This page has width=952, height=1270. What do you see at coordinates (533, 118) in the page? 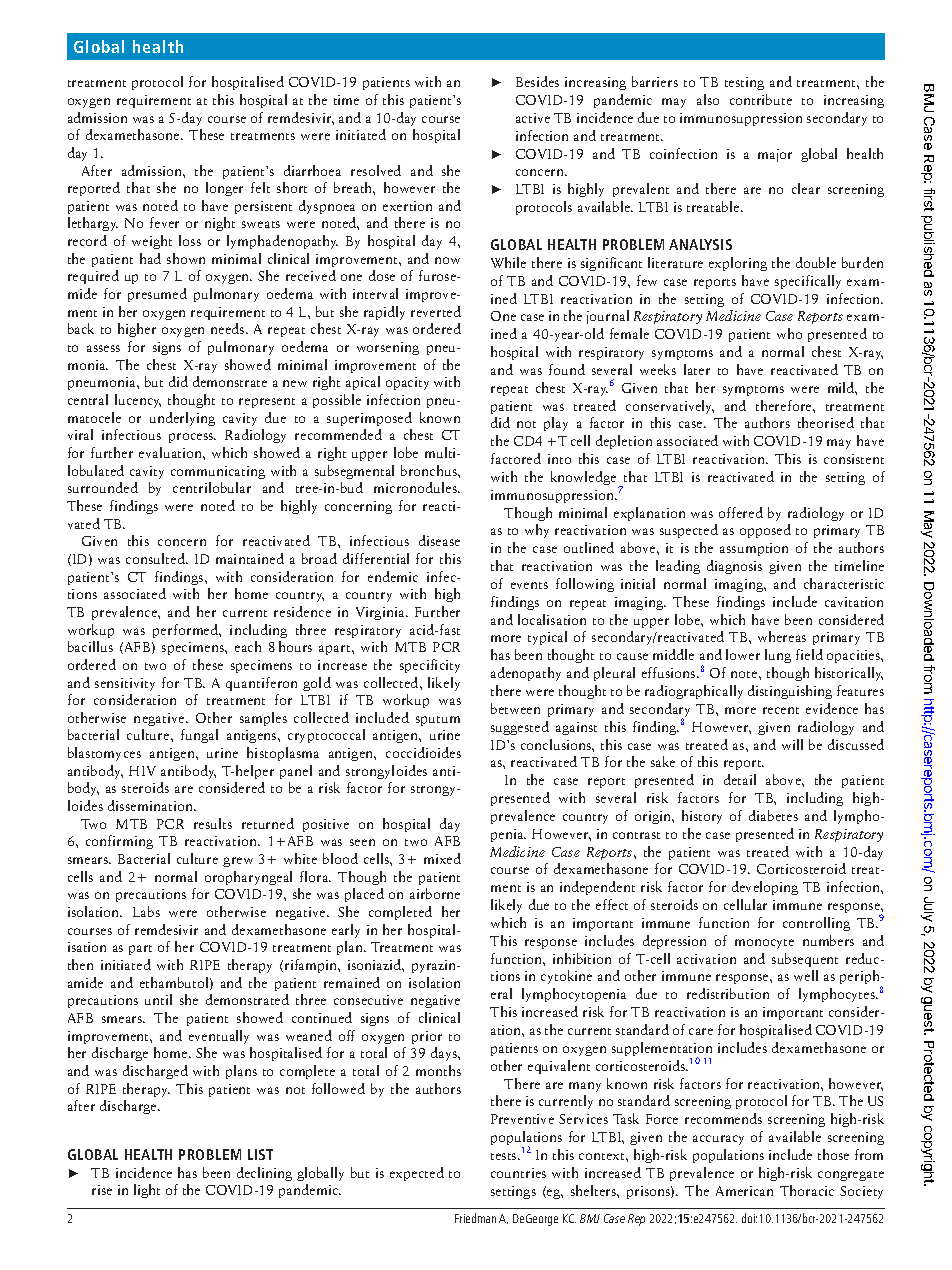
I see `active` at bounding box center [533, 118].
